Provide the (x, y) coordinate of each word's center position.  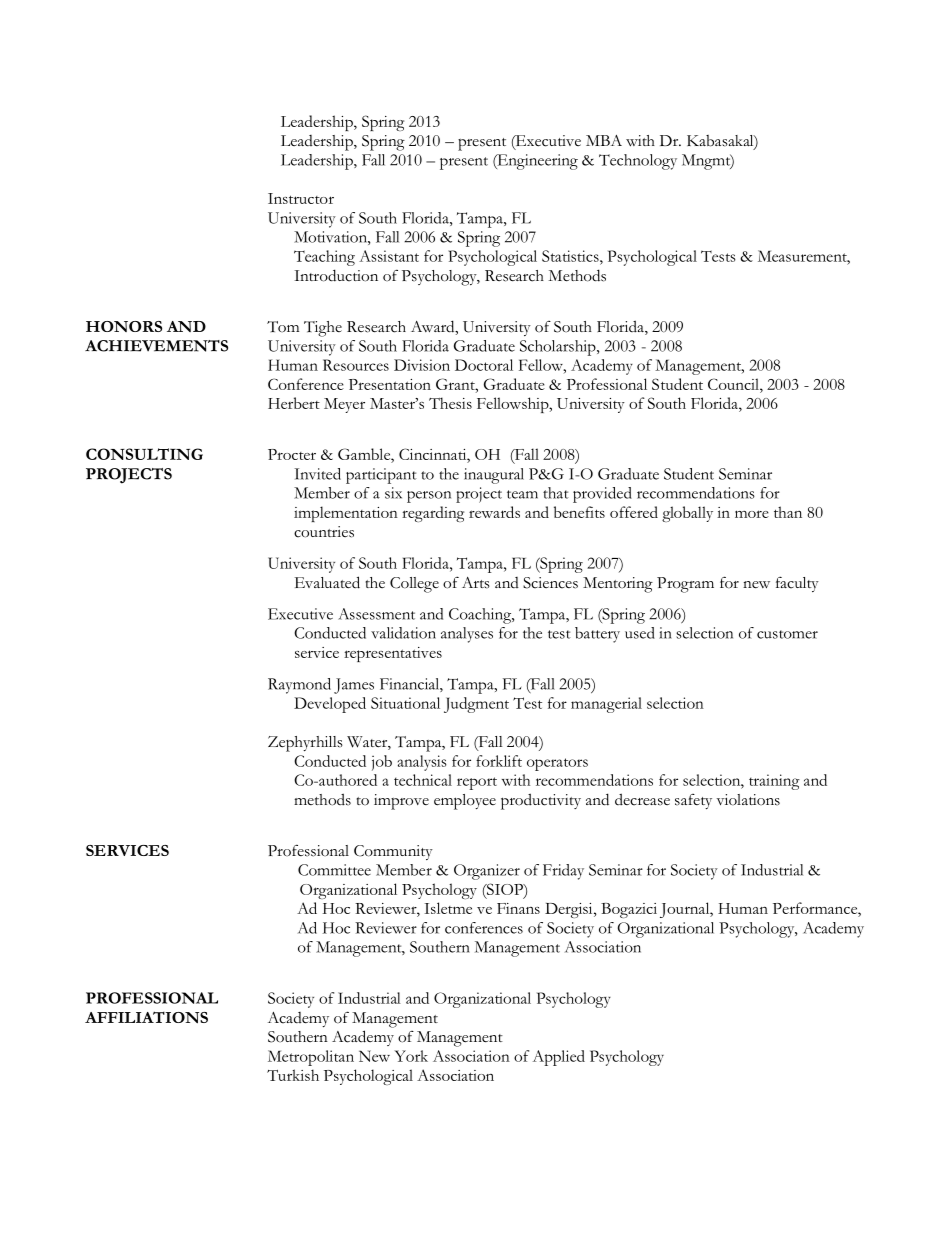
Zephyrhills (305, 744)
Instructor (301, 198)
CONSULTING (144, 454)
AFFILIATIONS (146, 1017)
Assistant (389, 256)
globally (687, 514)
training (774, 782)
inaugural (494, 476)
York (411, 1056)
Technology (638, 162)
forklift (499, 761)
